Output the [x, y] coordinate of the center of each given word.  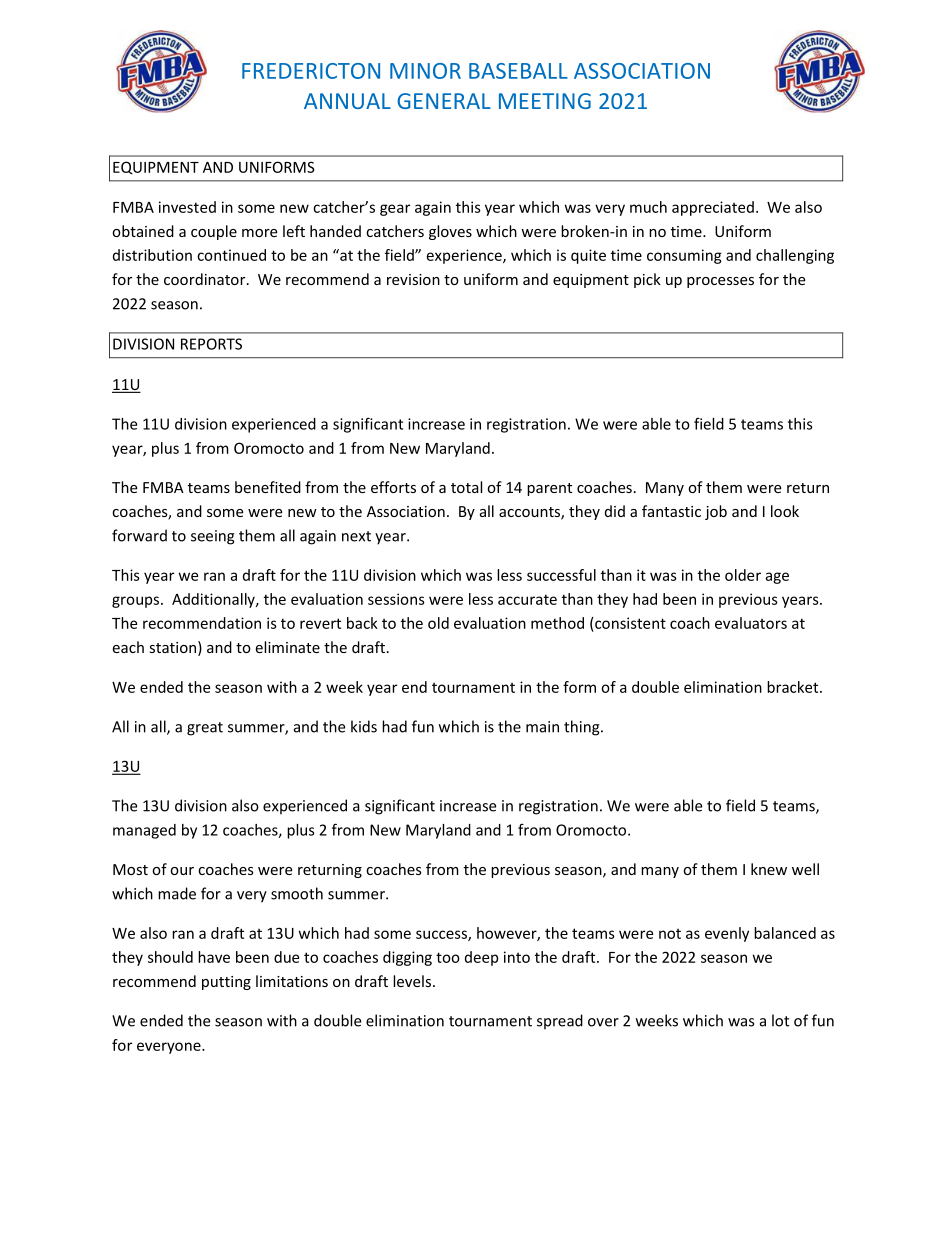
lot [780, 1020]
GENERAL [444, 101]
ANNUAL [347, 101]
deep [481, 958]
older [743, 575]
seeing [213, 537]
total [466, 487]
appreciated [713, 208]
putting [226, 983]
